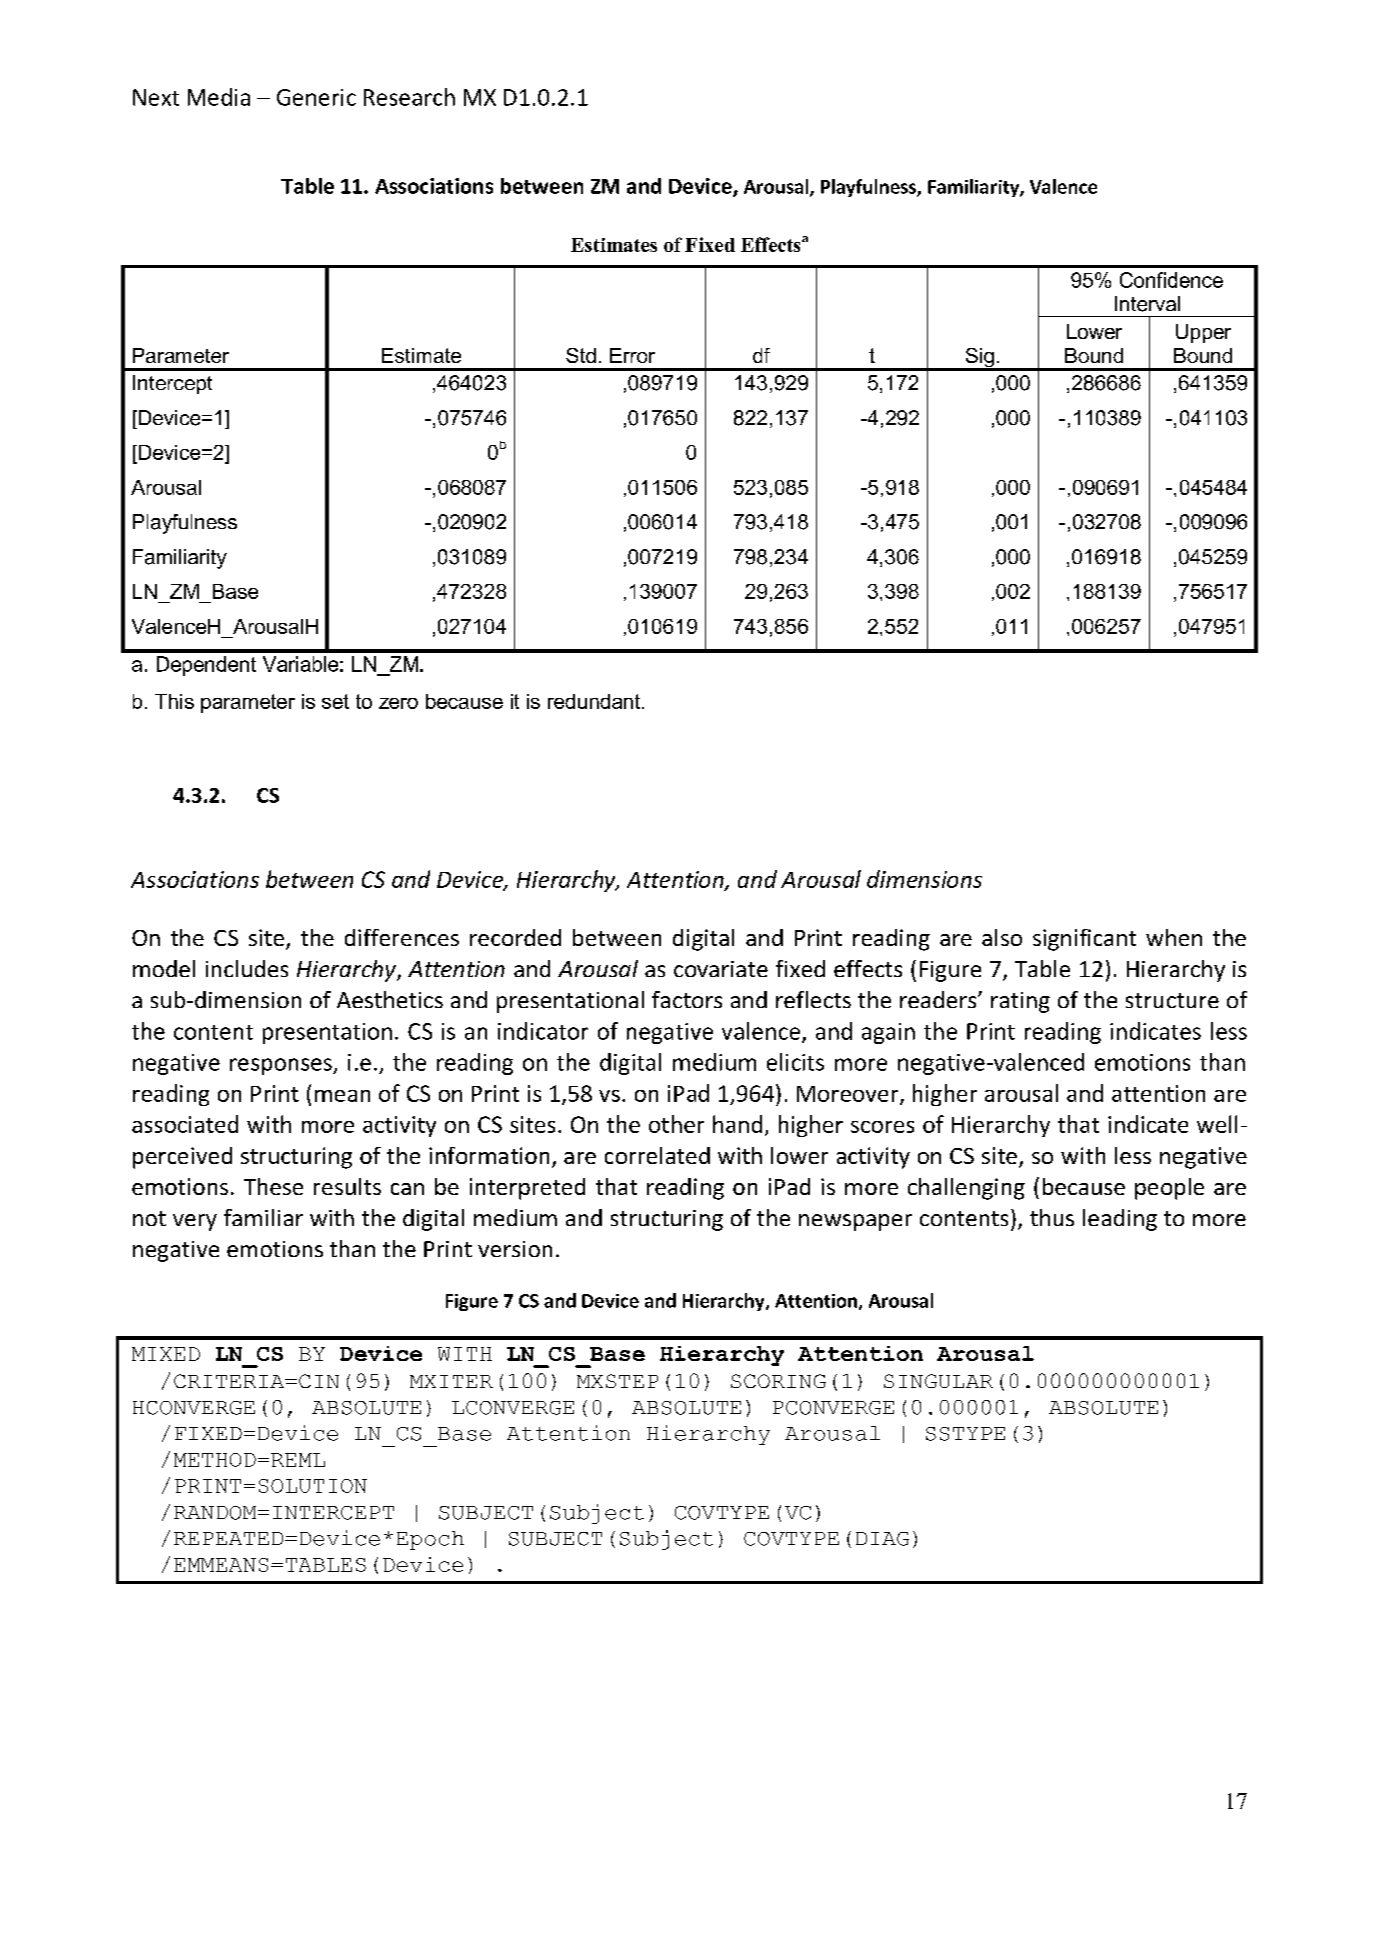 This screenshot has height=1950, width=1379. I want to click on set, so click(335, 701).
